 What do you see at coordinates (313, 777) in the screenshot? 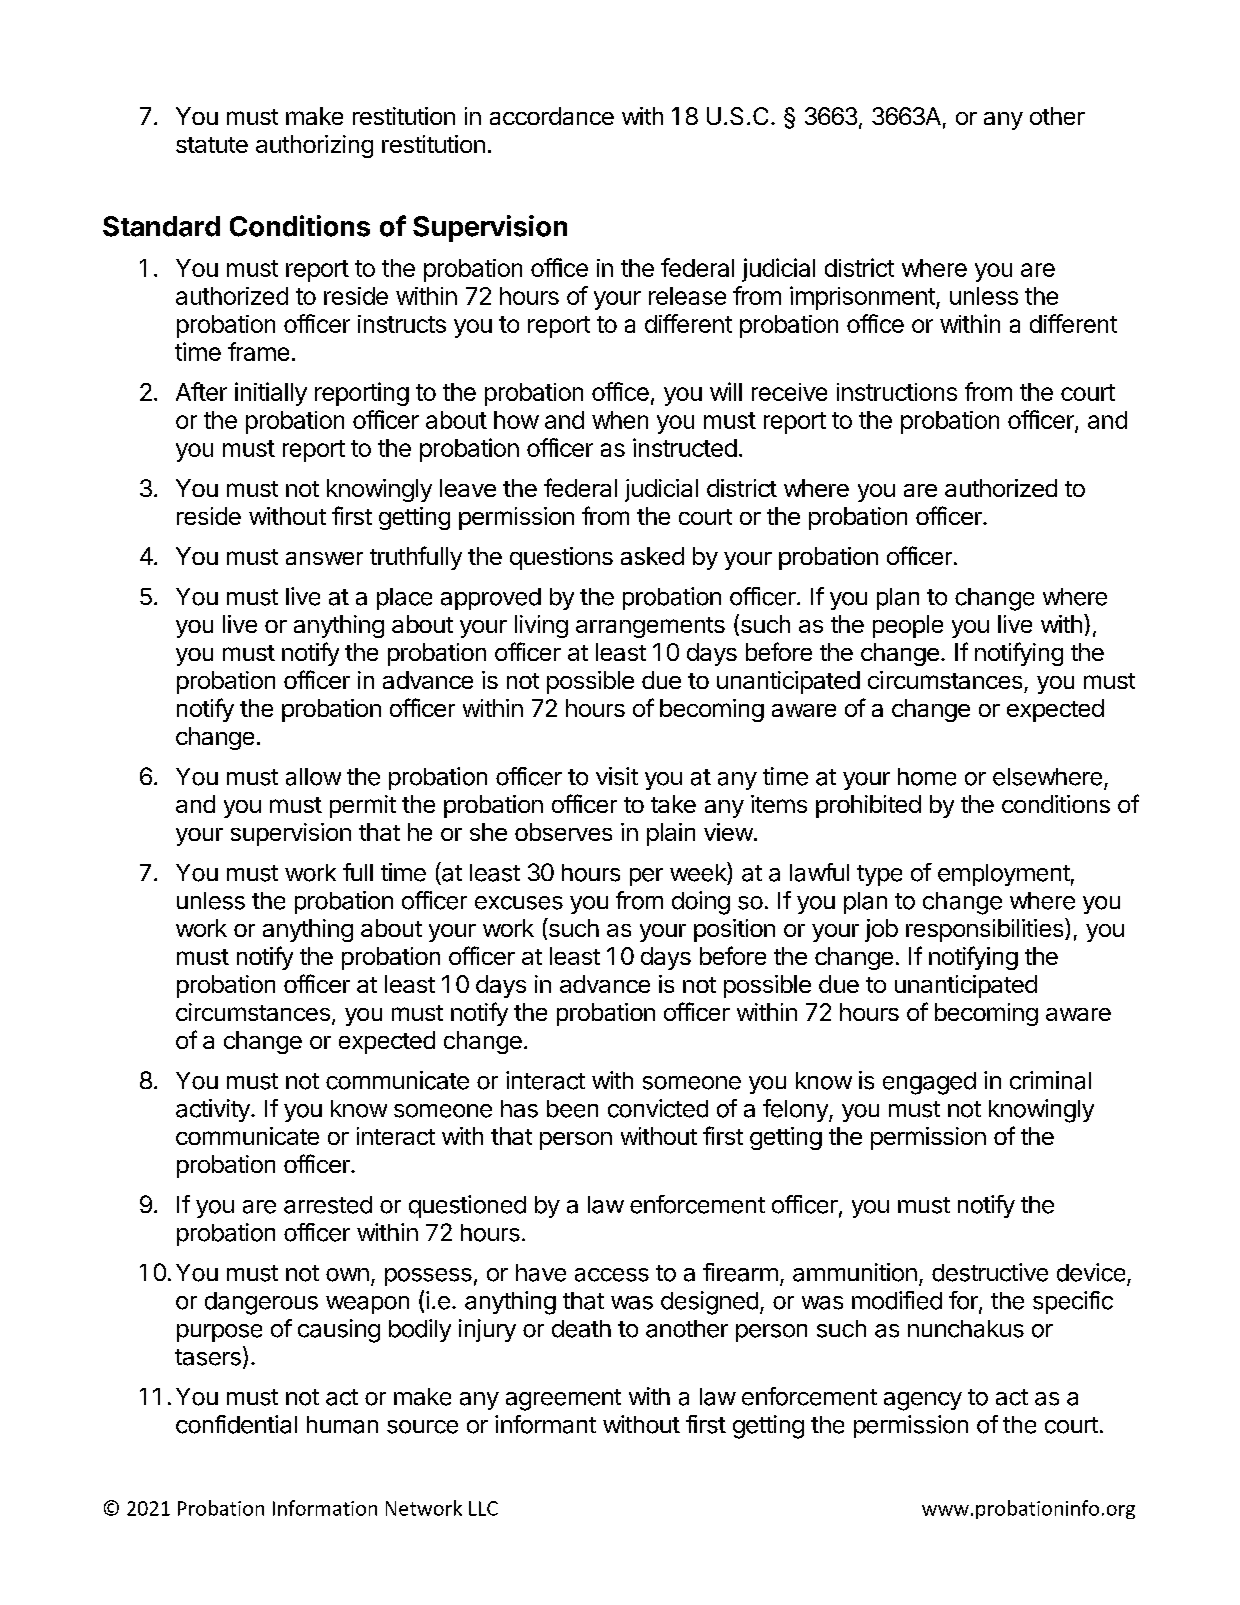
I see `allow` at bounding box center [313, 777].
